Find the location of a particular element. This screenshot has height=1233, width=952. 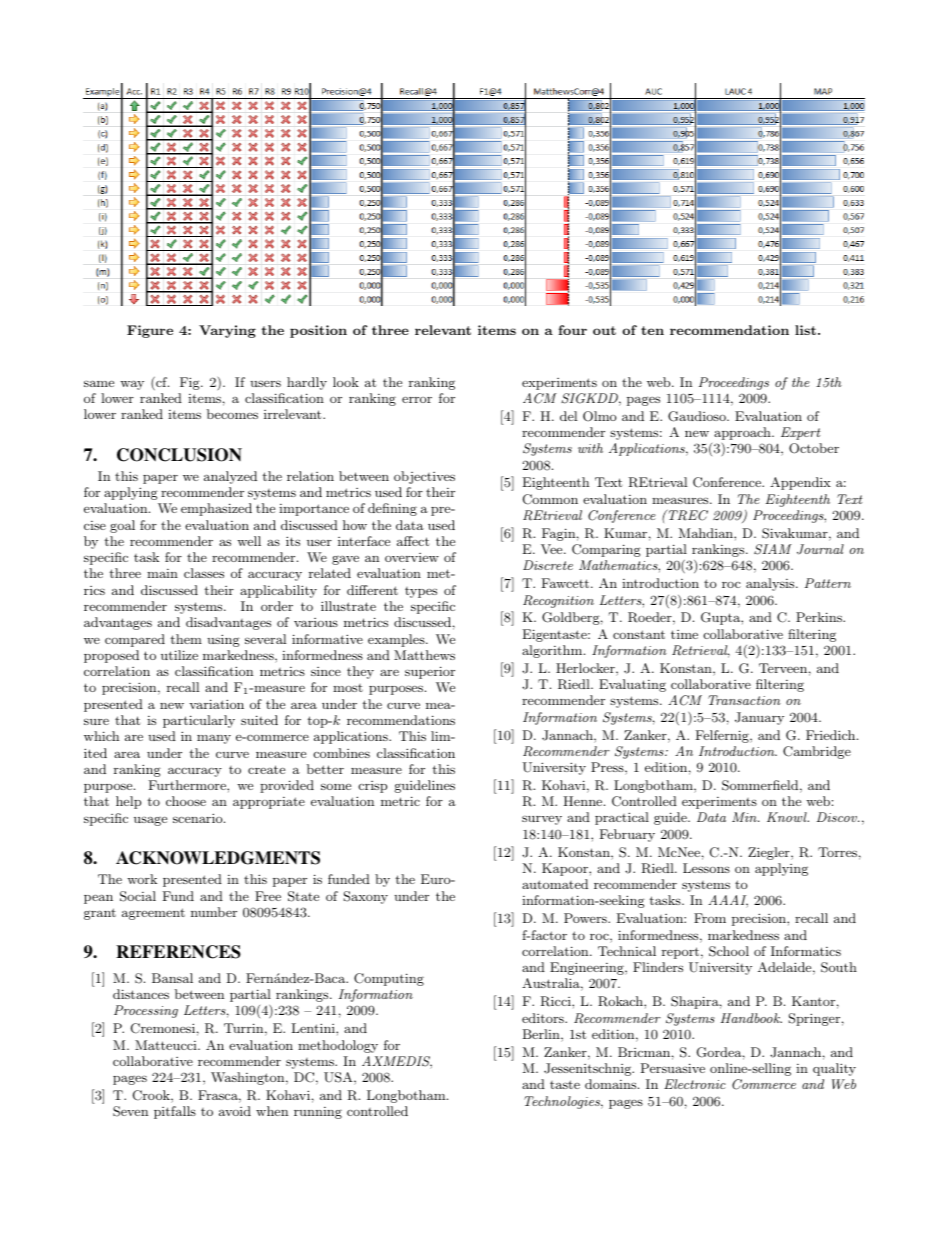

classes is located at coordinates (204, 573).
